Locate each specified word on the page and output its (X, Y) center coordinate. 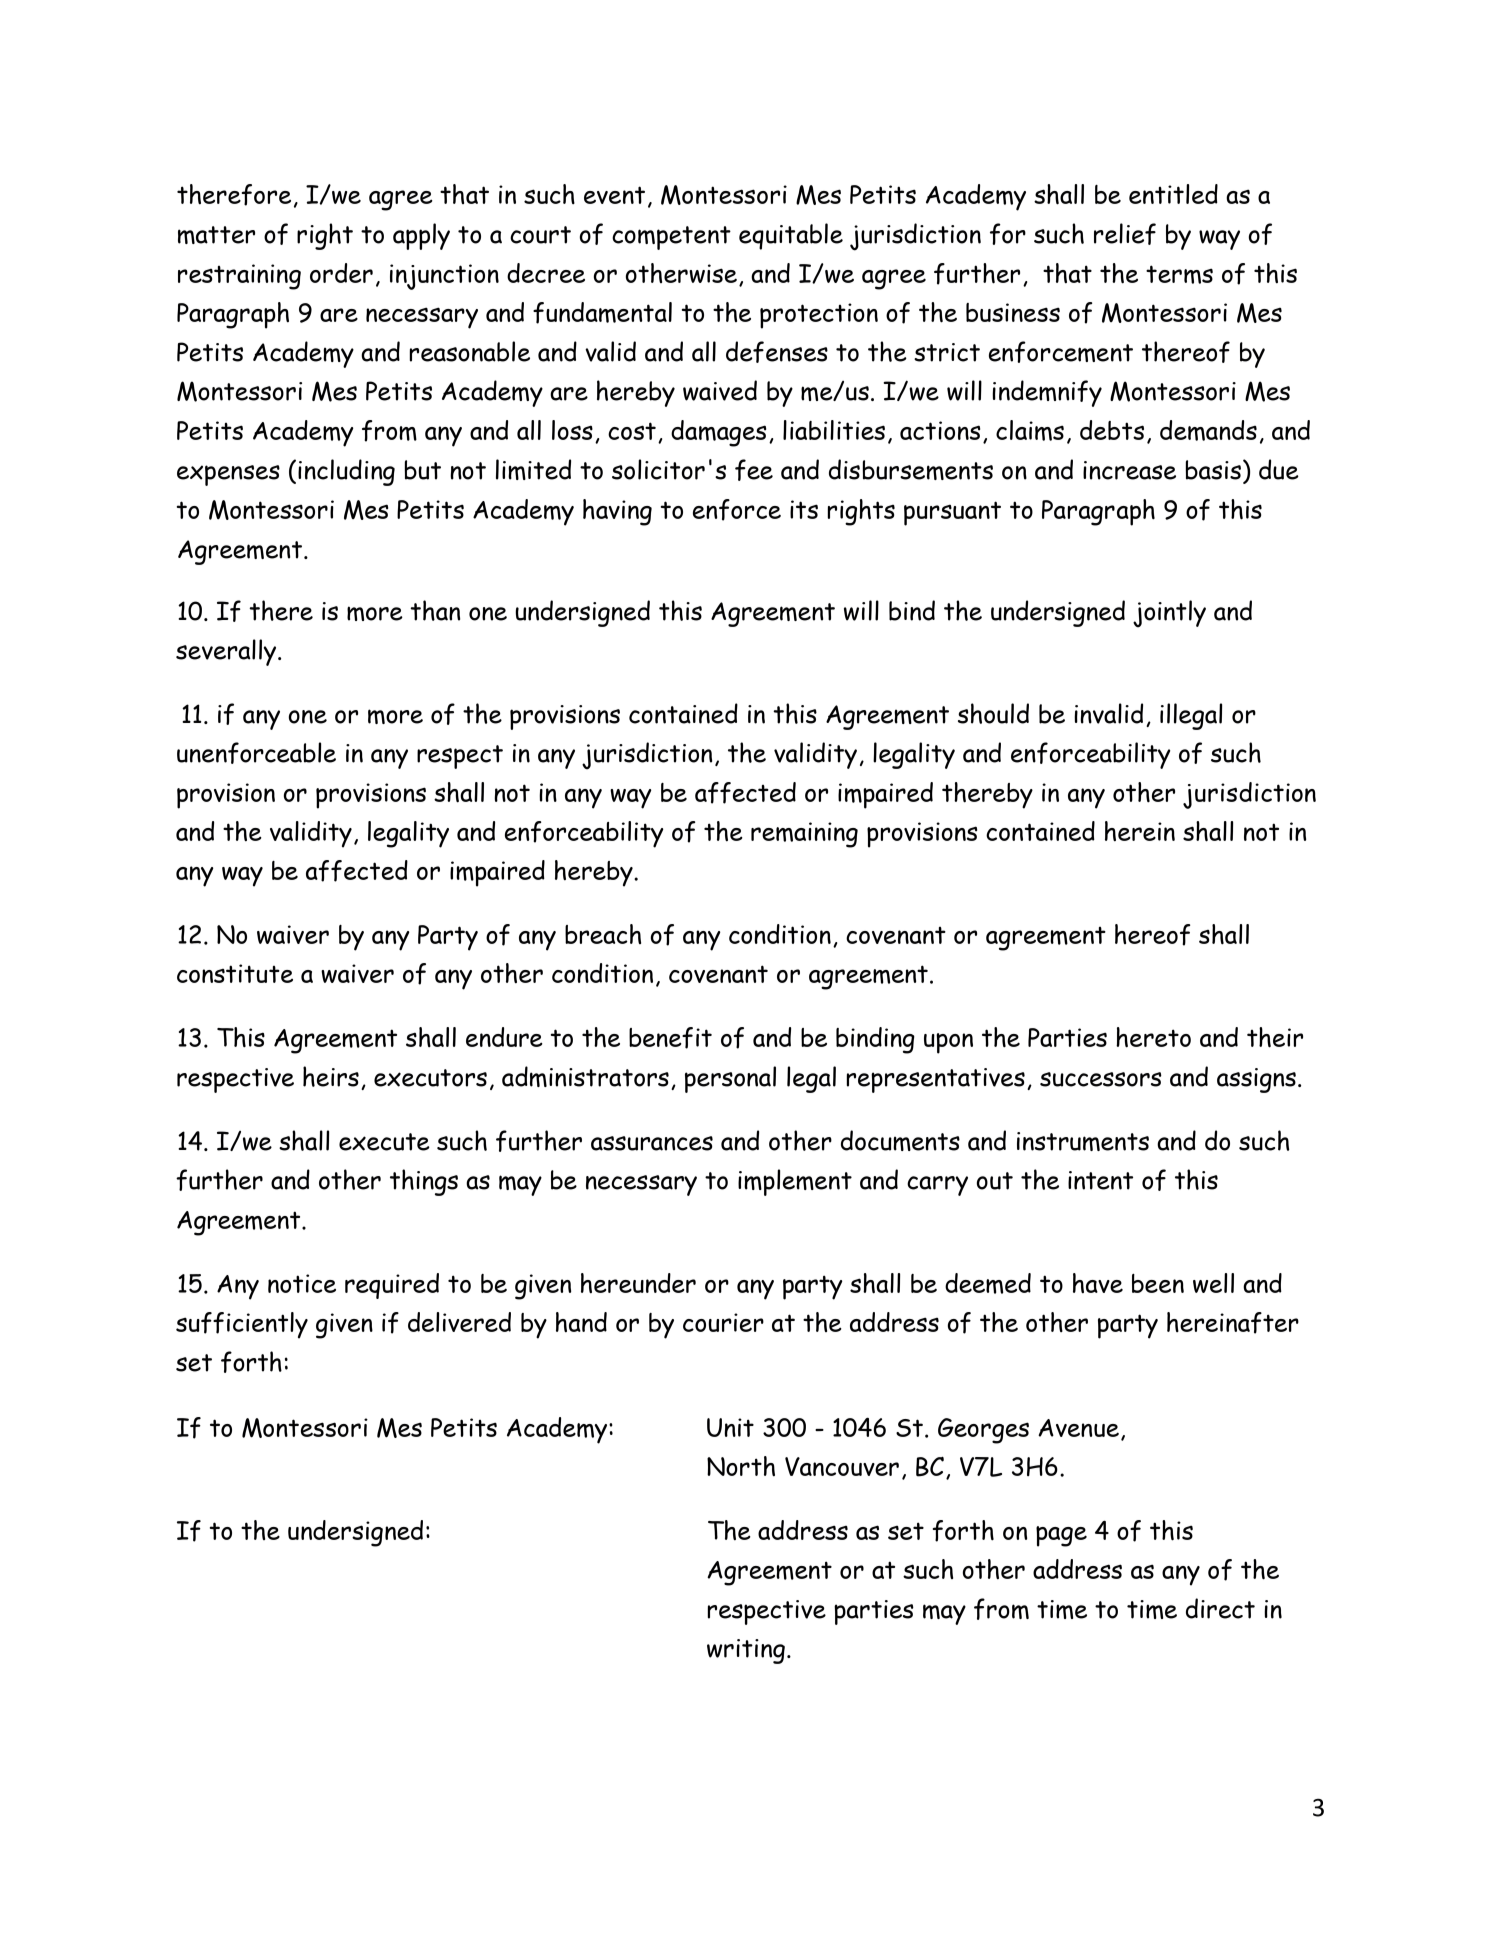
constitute (235, 973)
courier (723, 1322)
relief (1125, 234)
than (435, 610)
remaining (804, 835)
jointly (1169, 614)
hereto (1153, 1037)
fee (754, 470)
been (1158, 1283)
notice (302, 1283)
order (341, 273)
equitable (791, 236)
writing (746, 1651)
